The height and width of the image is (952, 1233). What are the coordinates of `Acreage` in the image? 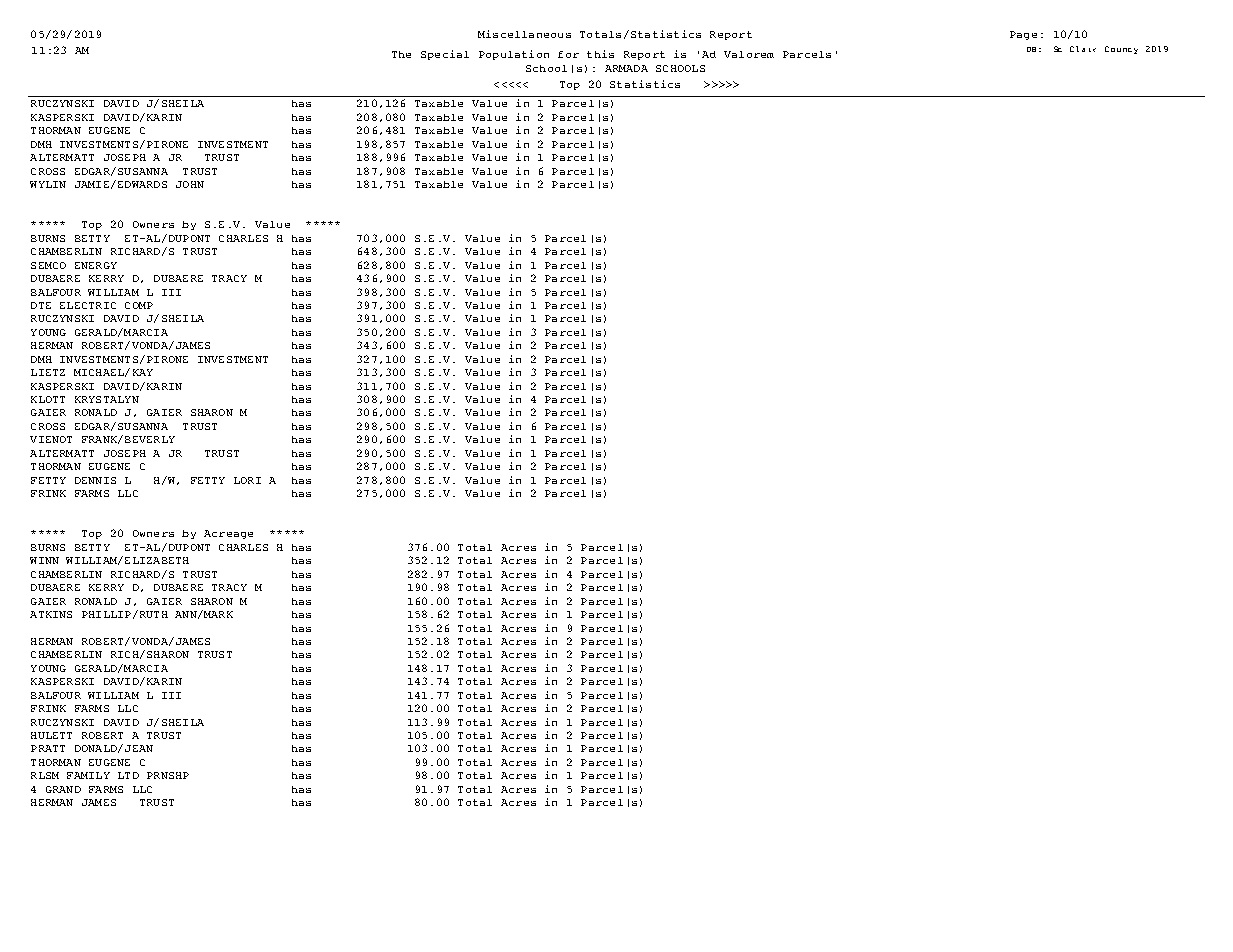 It's located at (228, 534).
